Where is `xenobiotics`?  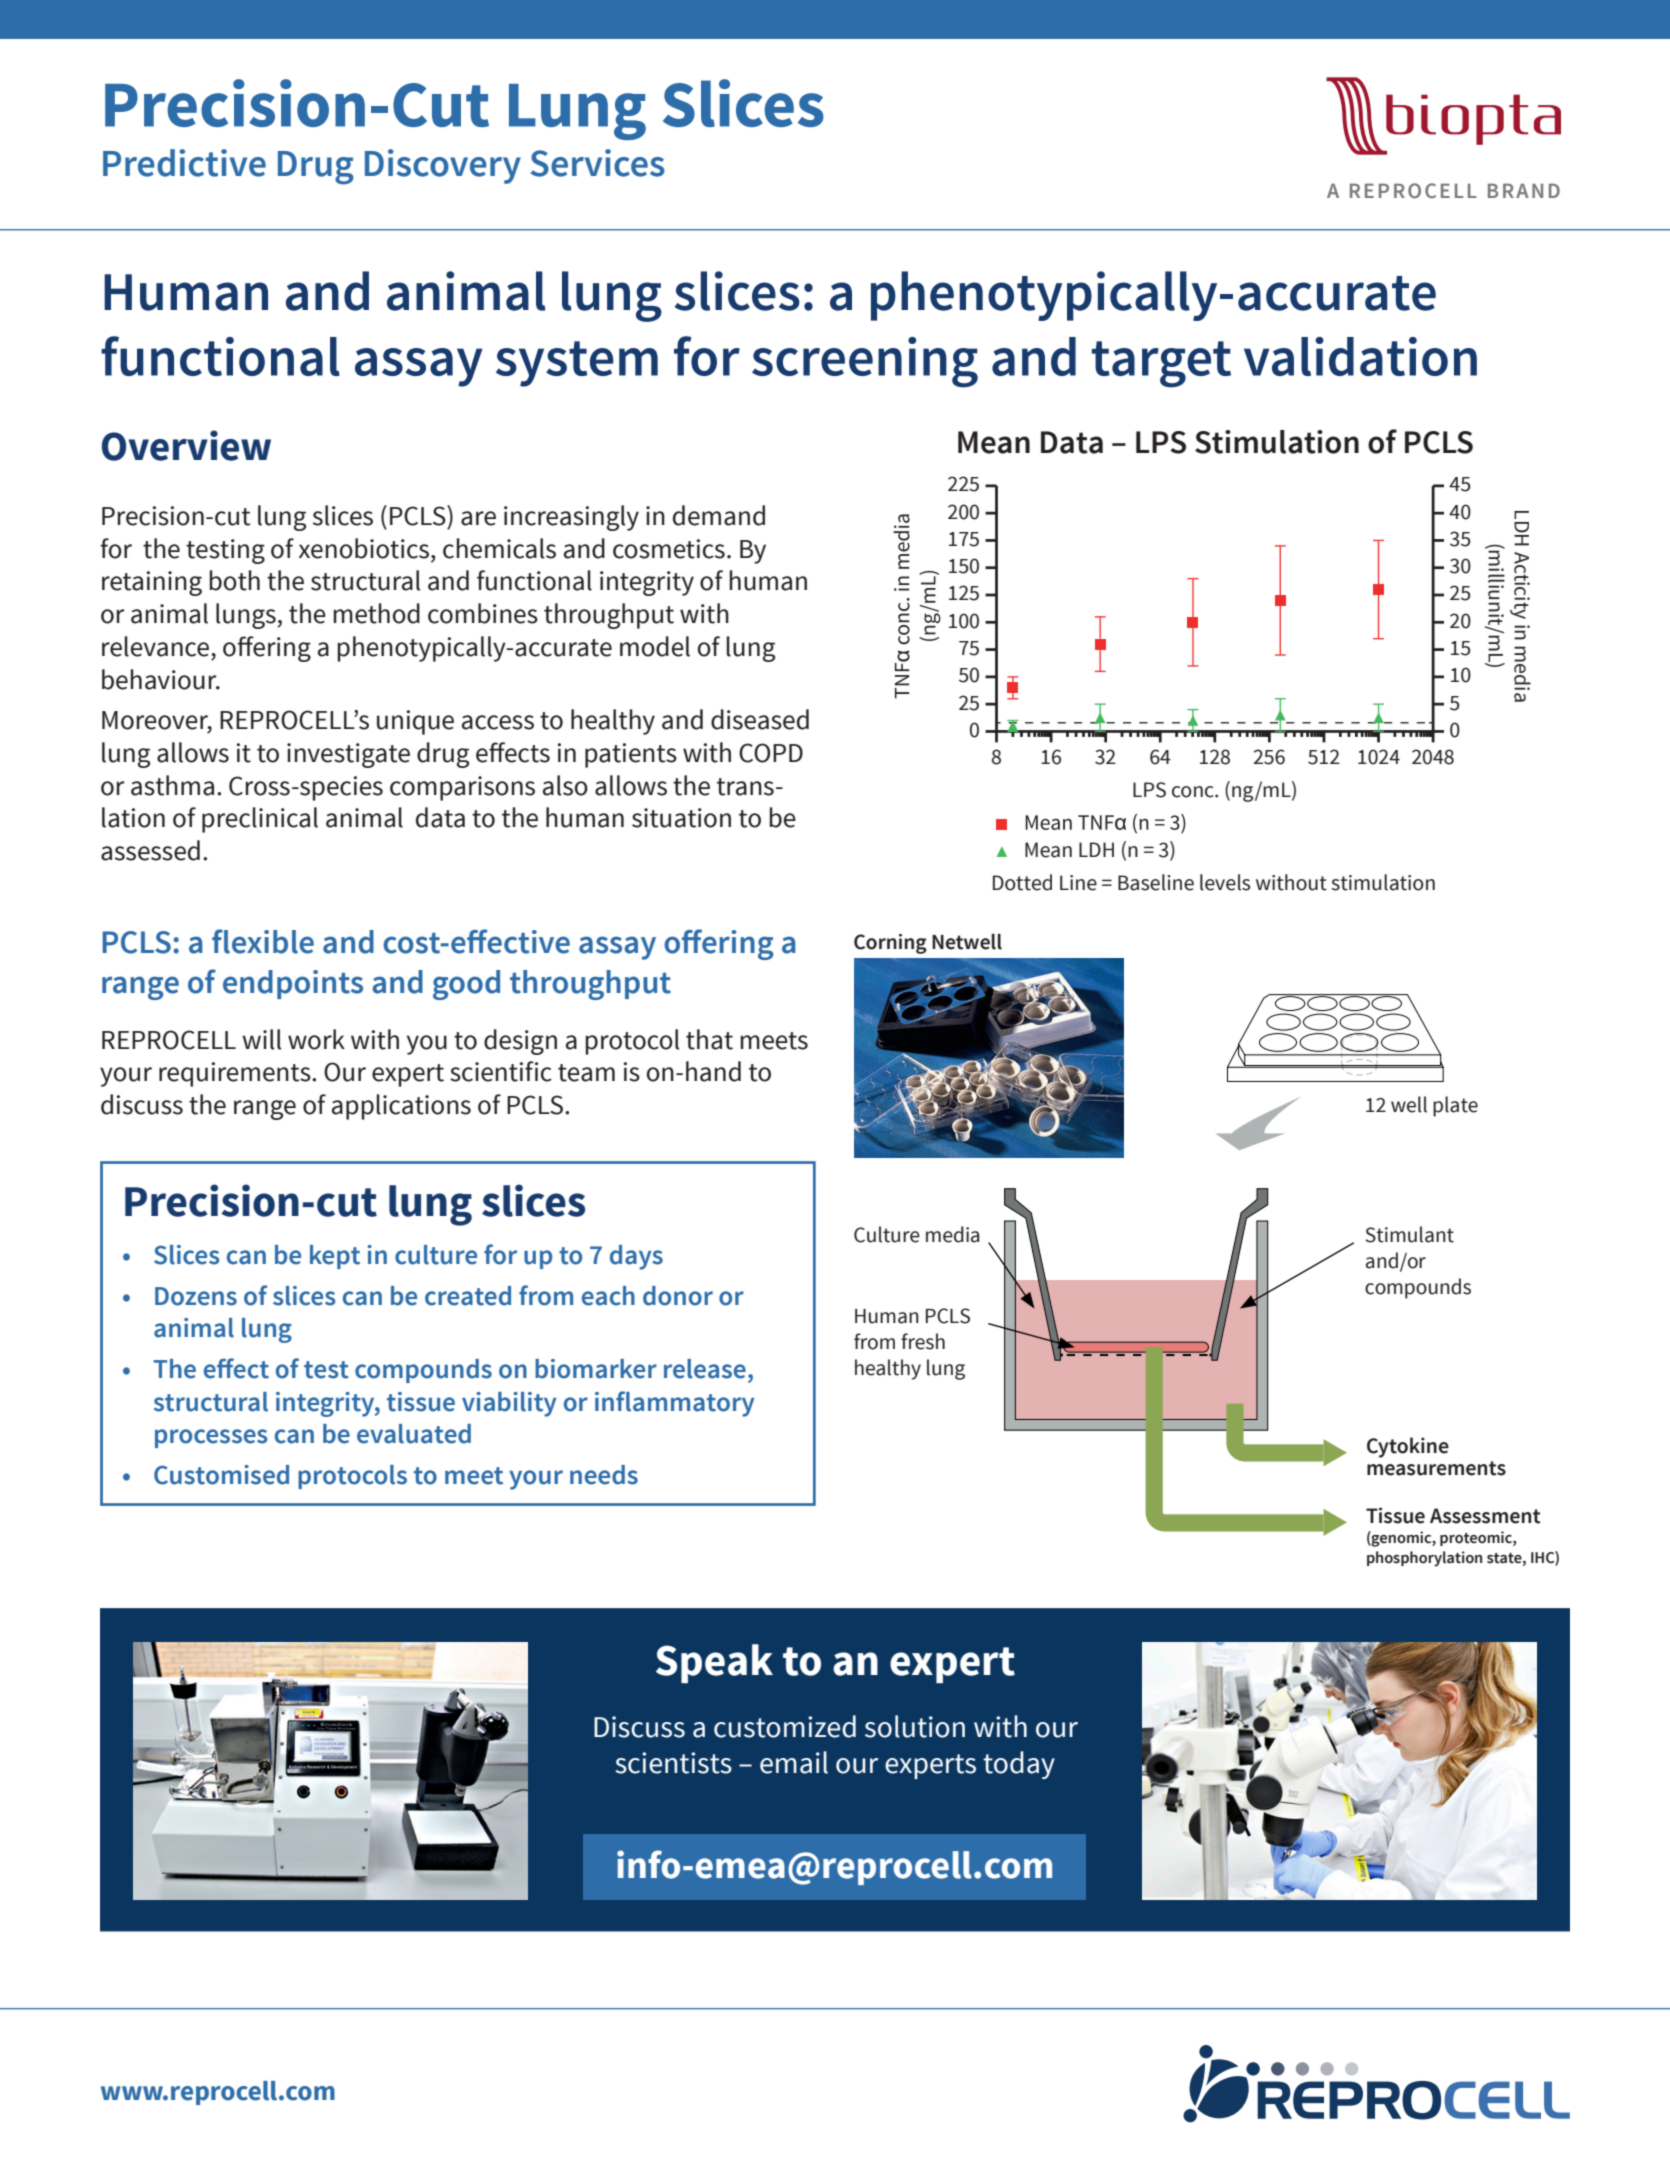
xenobiotics is located at coordinates (365, 548).
